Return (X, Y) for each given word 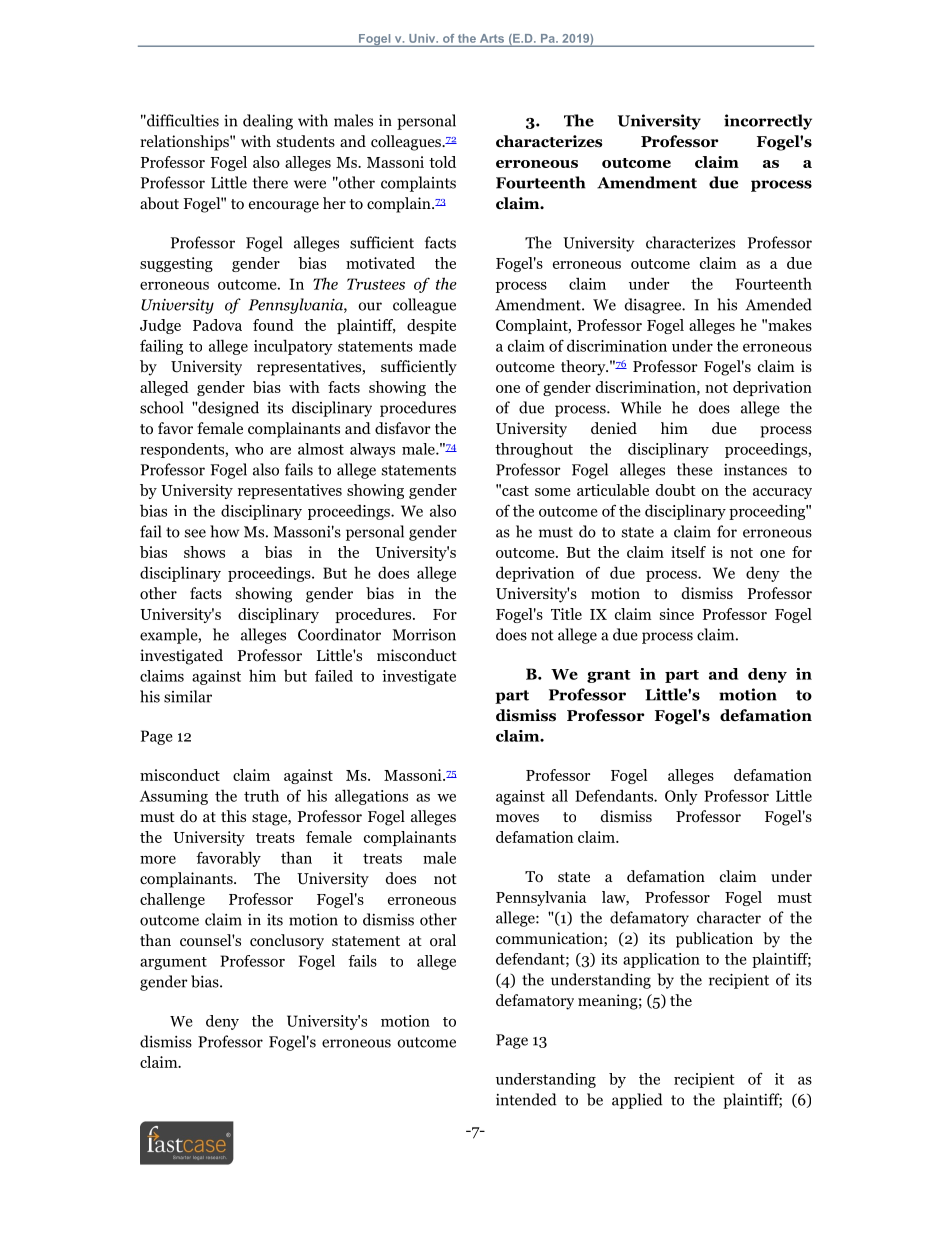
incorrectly (768, 122)
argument (173, 963)
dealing (268, 122)
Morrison (424, 635)
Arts (492, 38)
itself (688, 552)
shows (204, 552)
